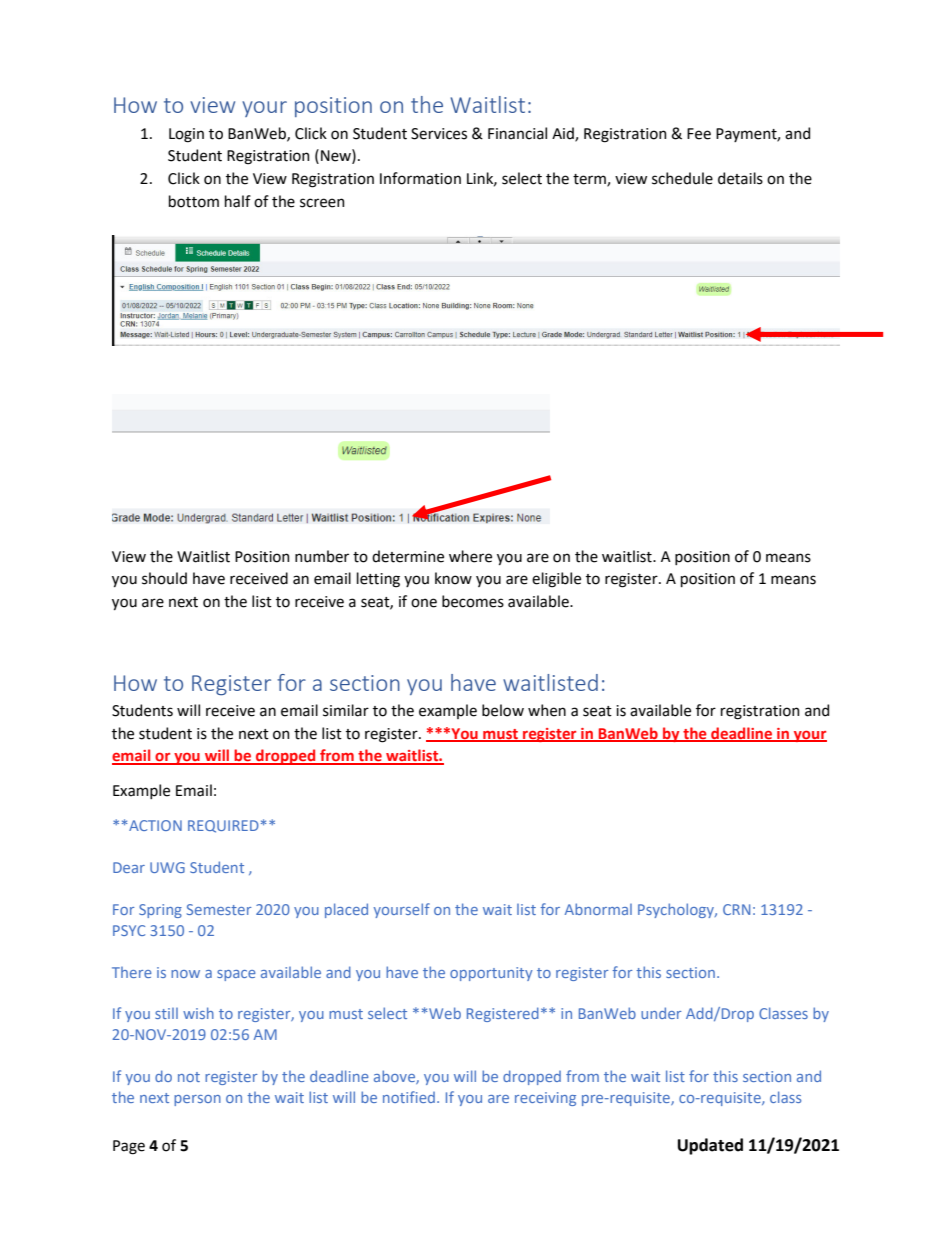  Describe the element at coordinates (598, 909) in the image. I see `Abnormal` at that location.
